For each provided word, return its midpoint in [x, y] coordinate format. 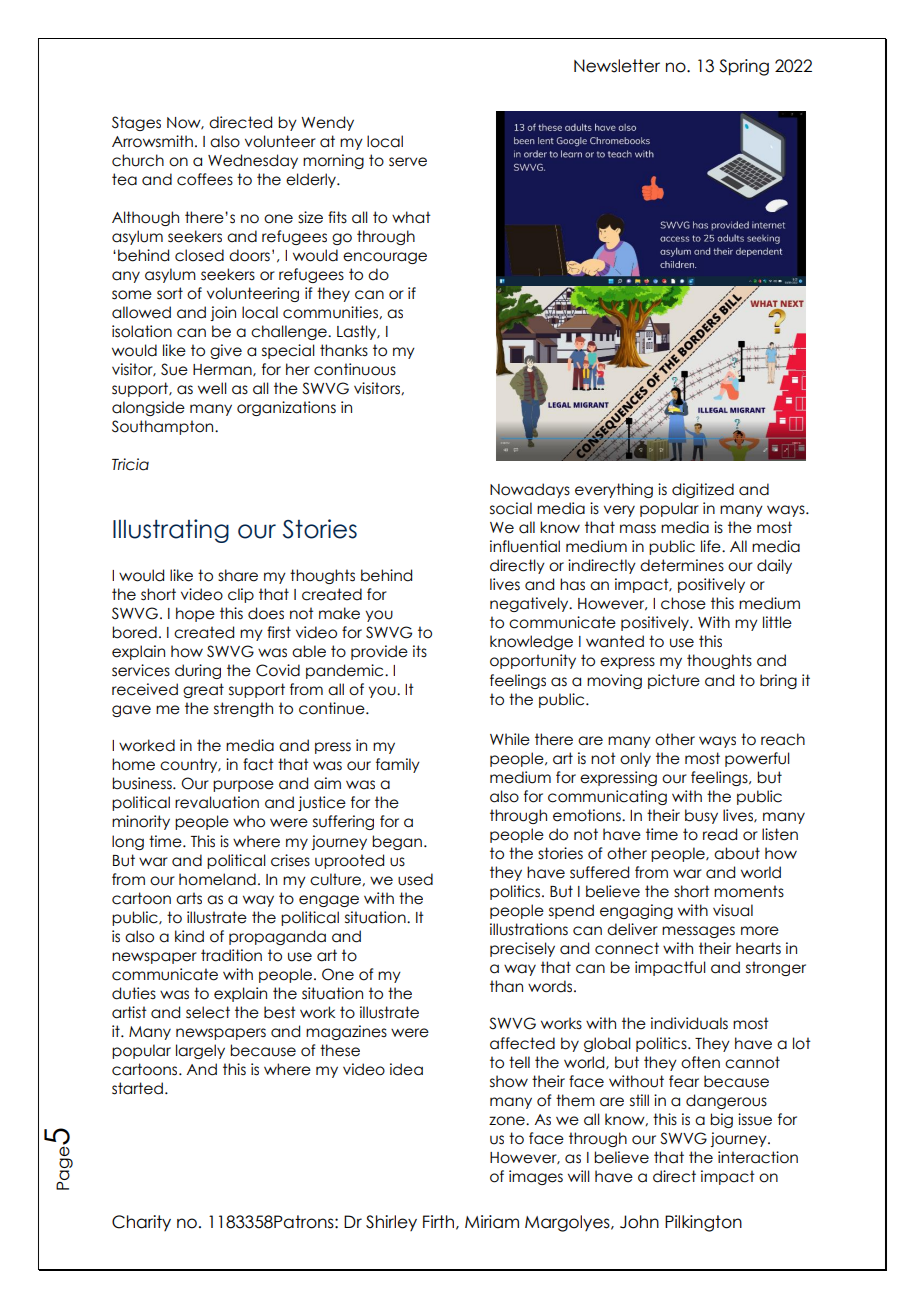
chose [683, 603]
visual [733, 910]
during [198, 671]
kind [189, 936]
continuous [355, 369]
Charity [141, 1223]
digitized [703, 490]
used [415, 879]
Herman [223, 370]
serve [408, 162]
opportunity [533, 661]
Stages [136, 123]
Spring [744, 67]
